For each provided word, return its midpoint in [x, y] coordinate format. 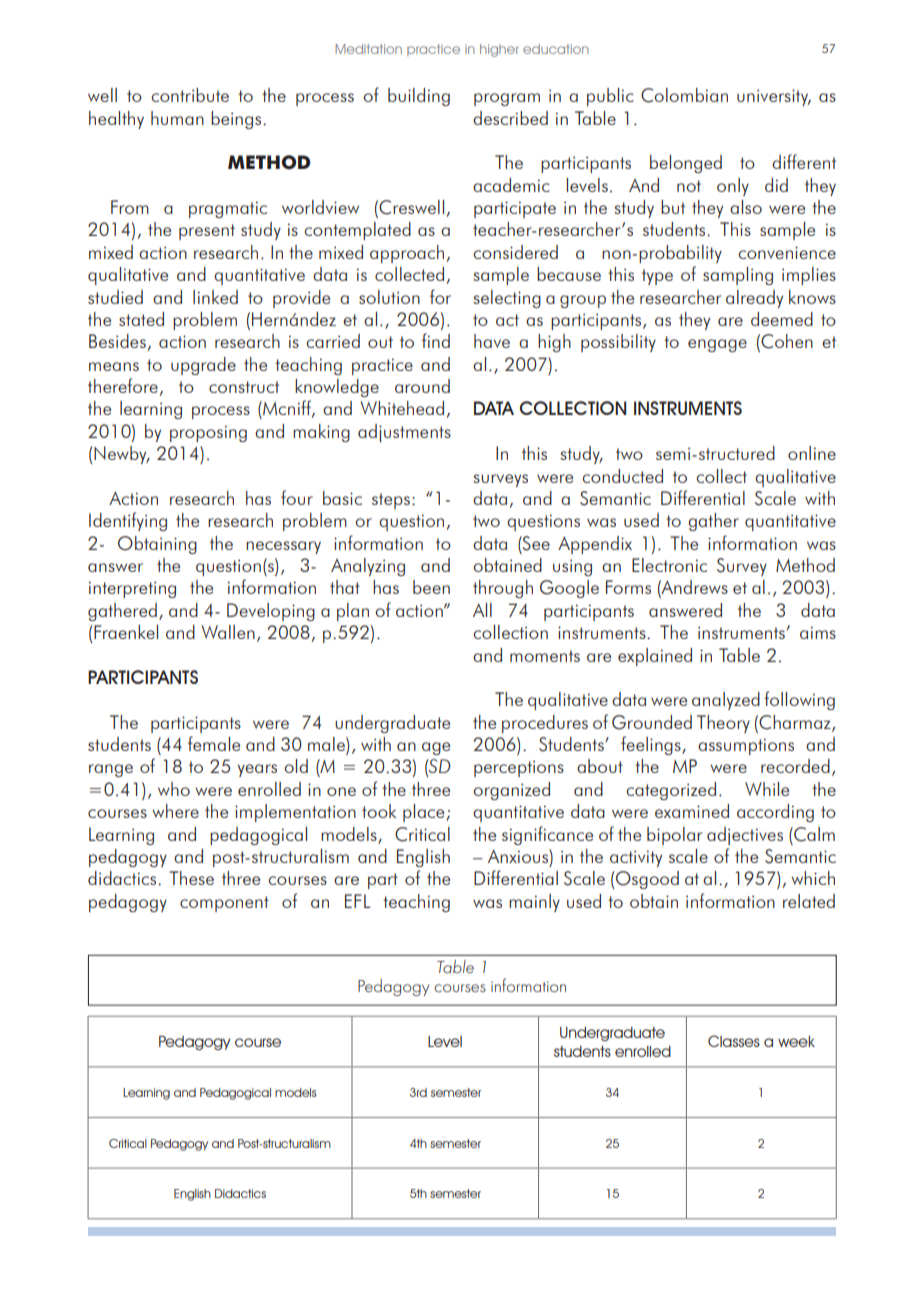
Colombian [684, 95]
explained [655, 657]
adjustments [404, 433]
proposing [208, 433]
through [503, 589]
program [507, 99]
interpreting [132, 589]
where [175, 811]
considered [515, 252]
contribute [190, 95]
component [224, 904]
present [207, 232]
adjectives [745, 836]
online [812, 453]
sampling [738, 276]
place [425, 813]
